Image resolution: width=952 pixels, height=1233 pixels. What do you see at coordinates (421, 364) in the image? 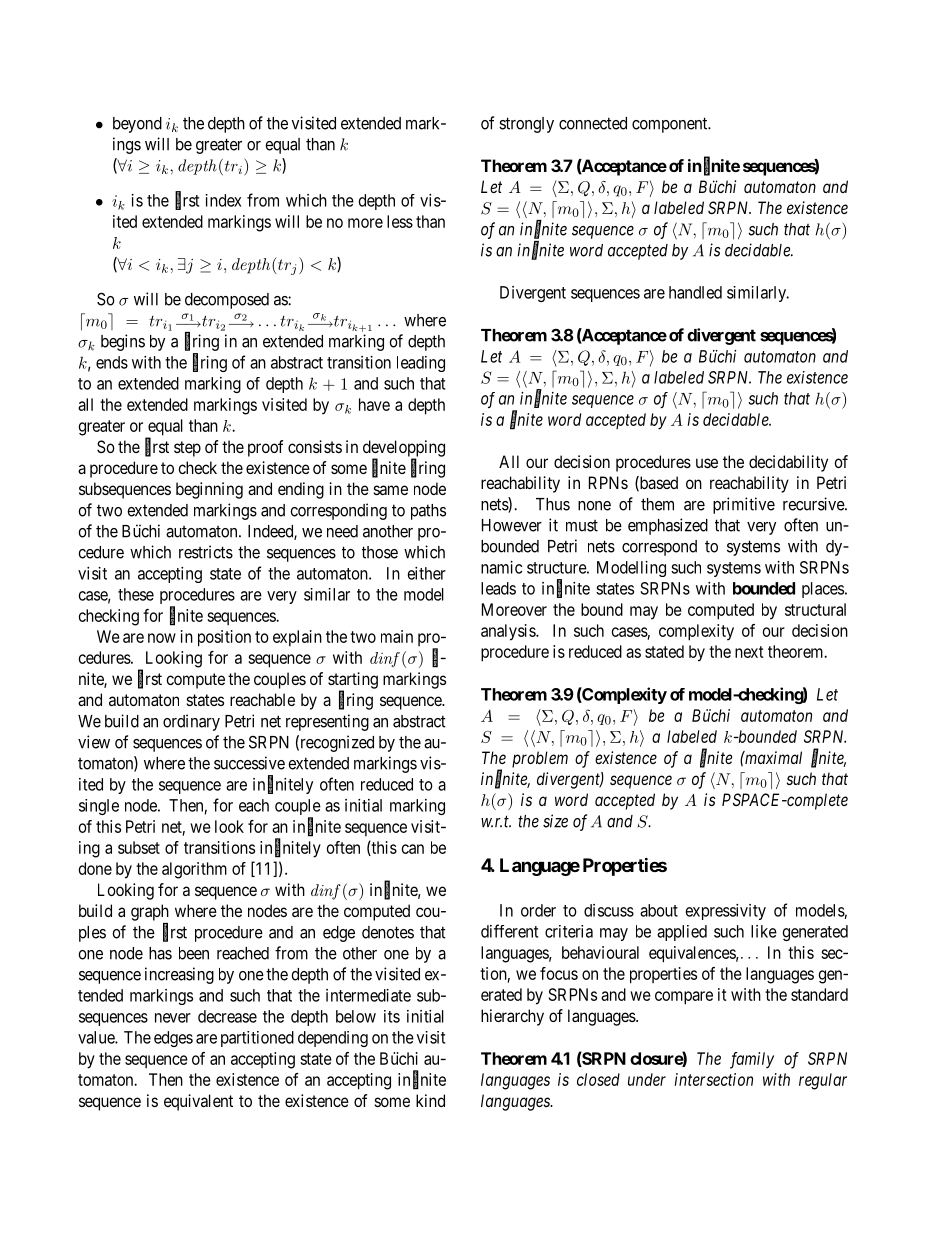
I see `leading` at bounding box center [421, 364].
